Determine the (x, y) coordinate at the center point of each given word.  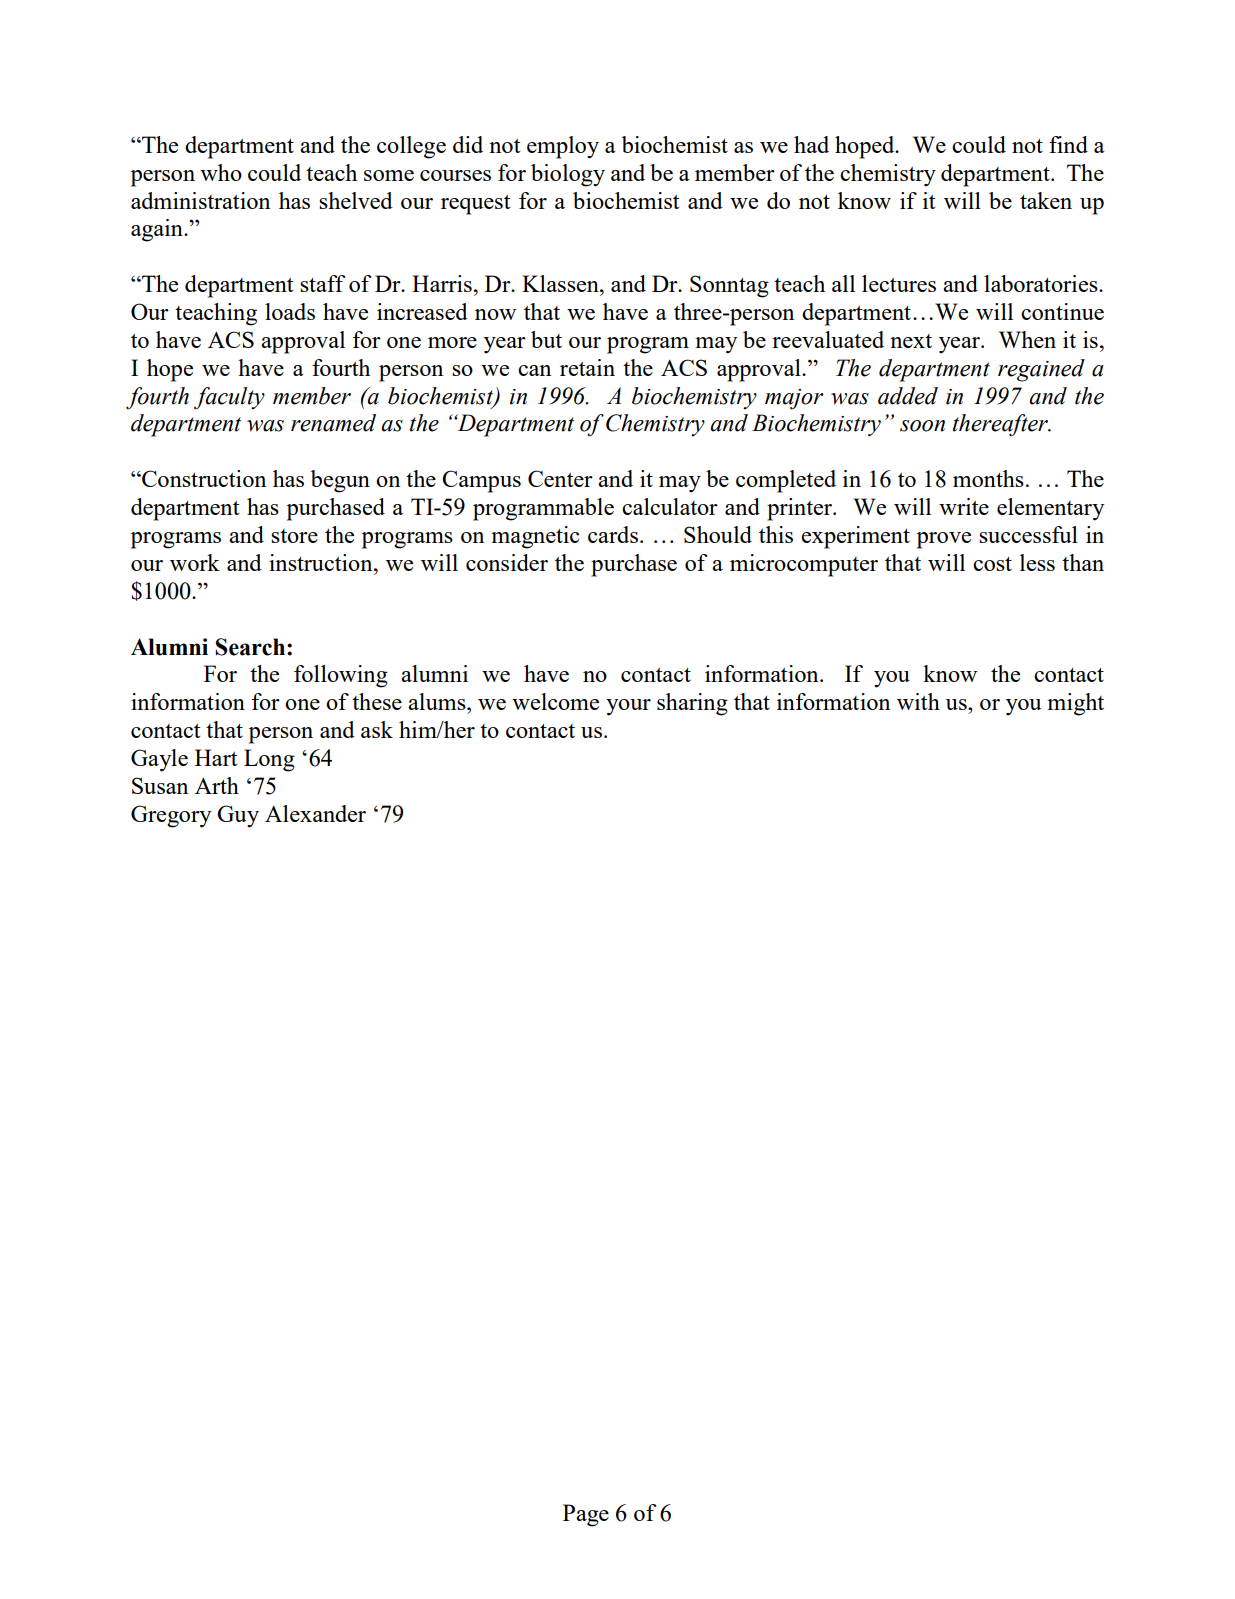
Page (586, 1515)
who (221, 172)
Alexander (315, 813)
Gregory (171, 816)
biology (568, 175)
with (918, 701)
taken (1046, 200)
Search (251, 647)
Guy (238, 816)
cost (992, 564)
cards (613, 534)
